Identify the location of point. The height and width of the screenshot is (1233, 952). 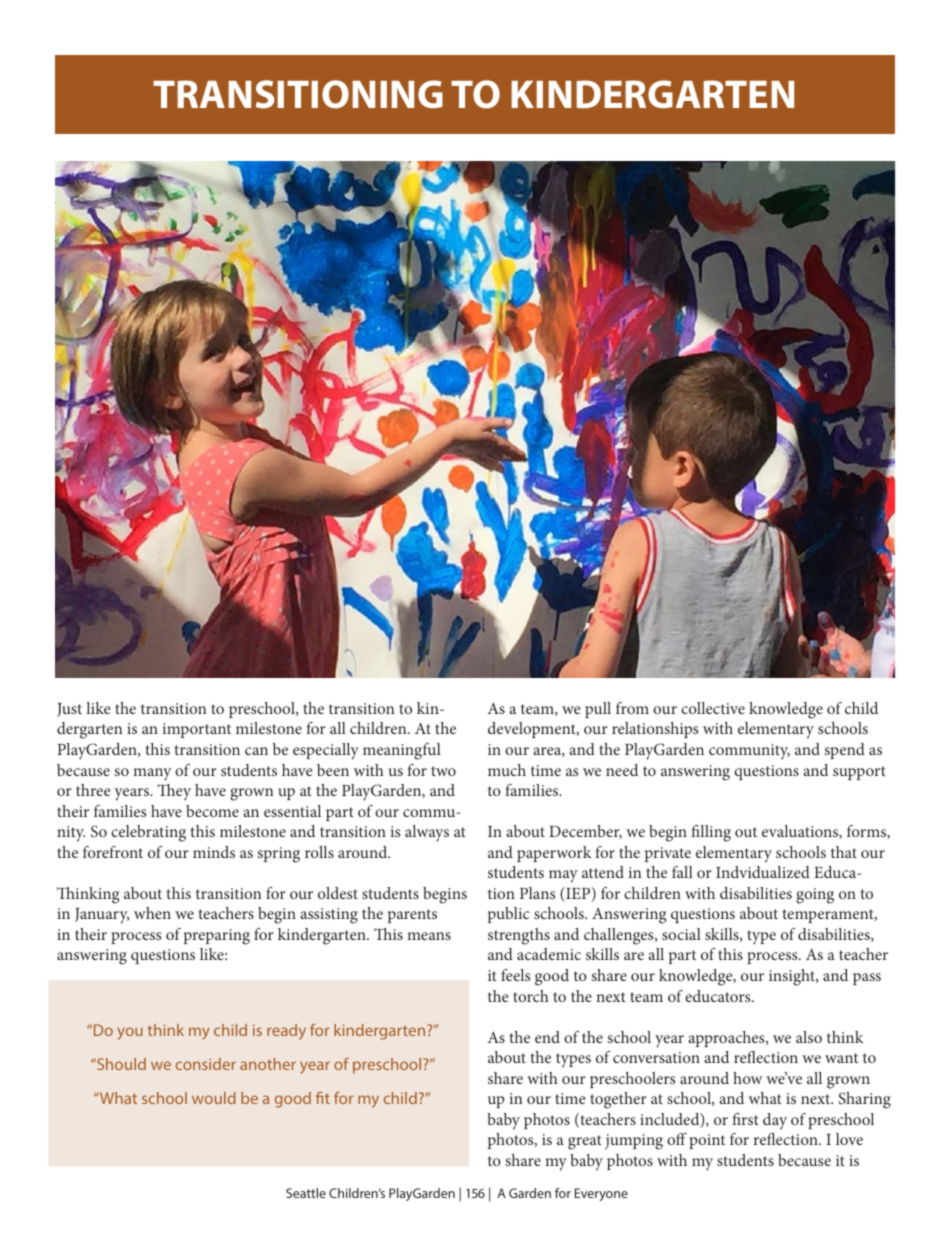
(707, 1141).
